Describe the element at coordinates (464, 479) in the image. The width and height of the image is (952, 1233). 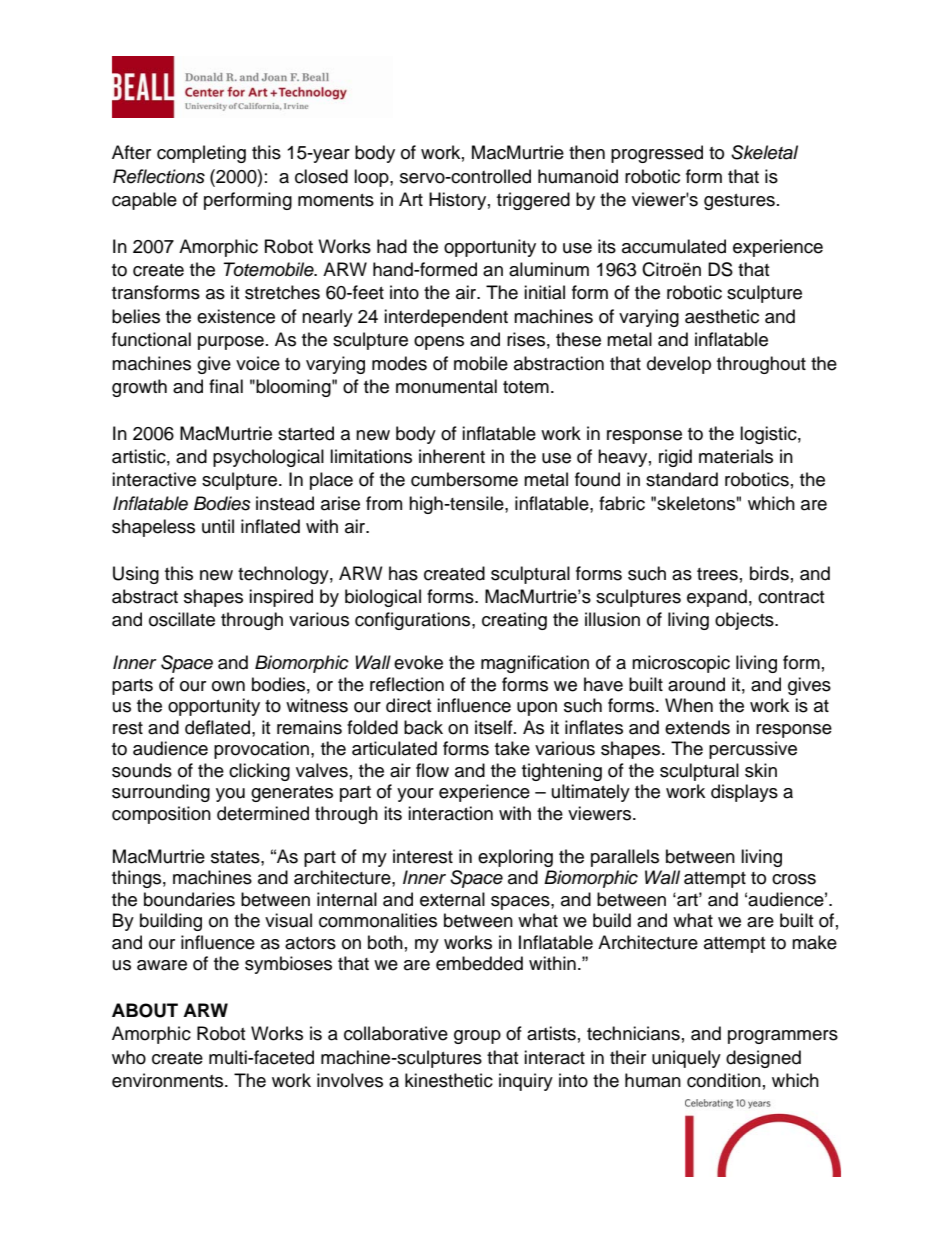
I see `cumbersome` at that location.
